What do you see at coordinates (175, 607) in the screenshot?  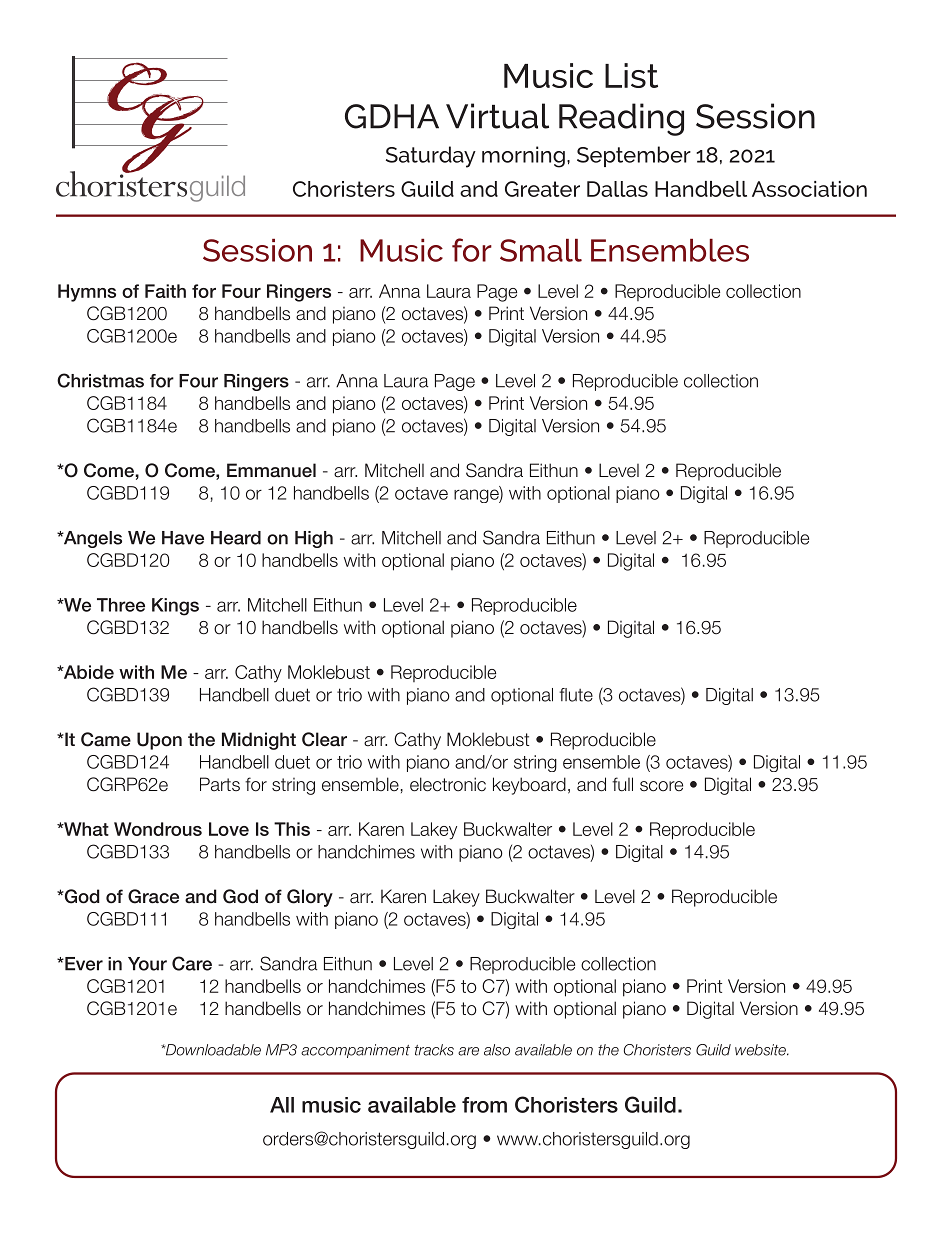 I see `Kings` at bounding box center [175, 607].
